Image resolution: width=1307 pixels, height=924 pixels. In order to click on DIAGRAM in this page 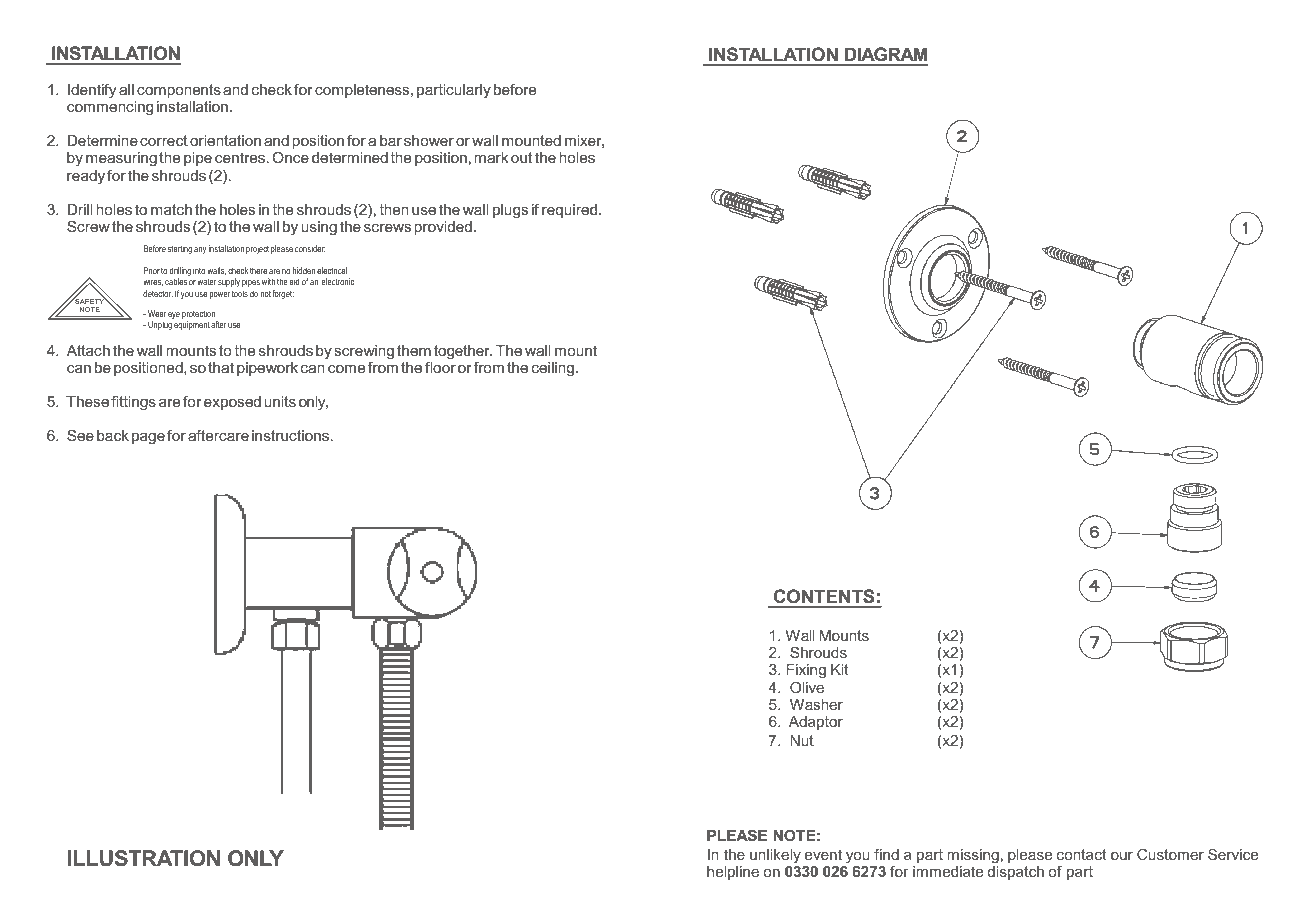, I will do `click(885, 56)`.
